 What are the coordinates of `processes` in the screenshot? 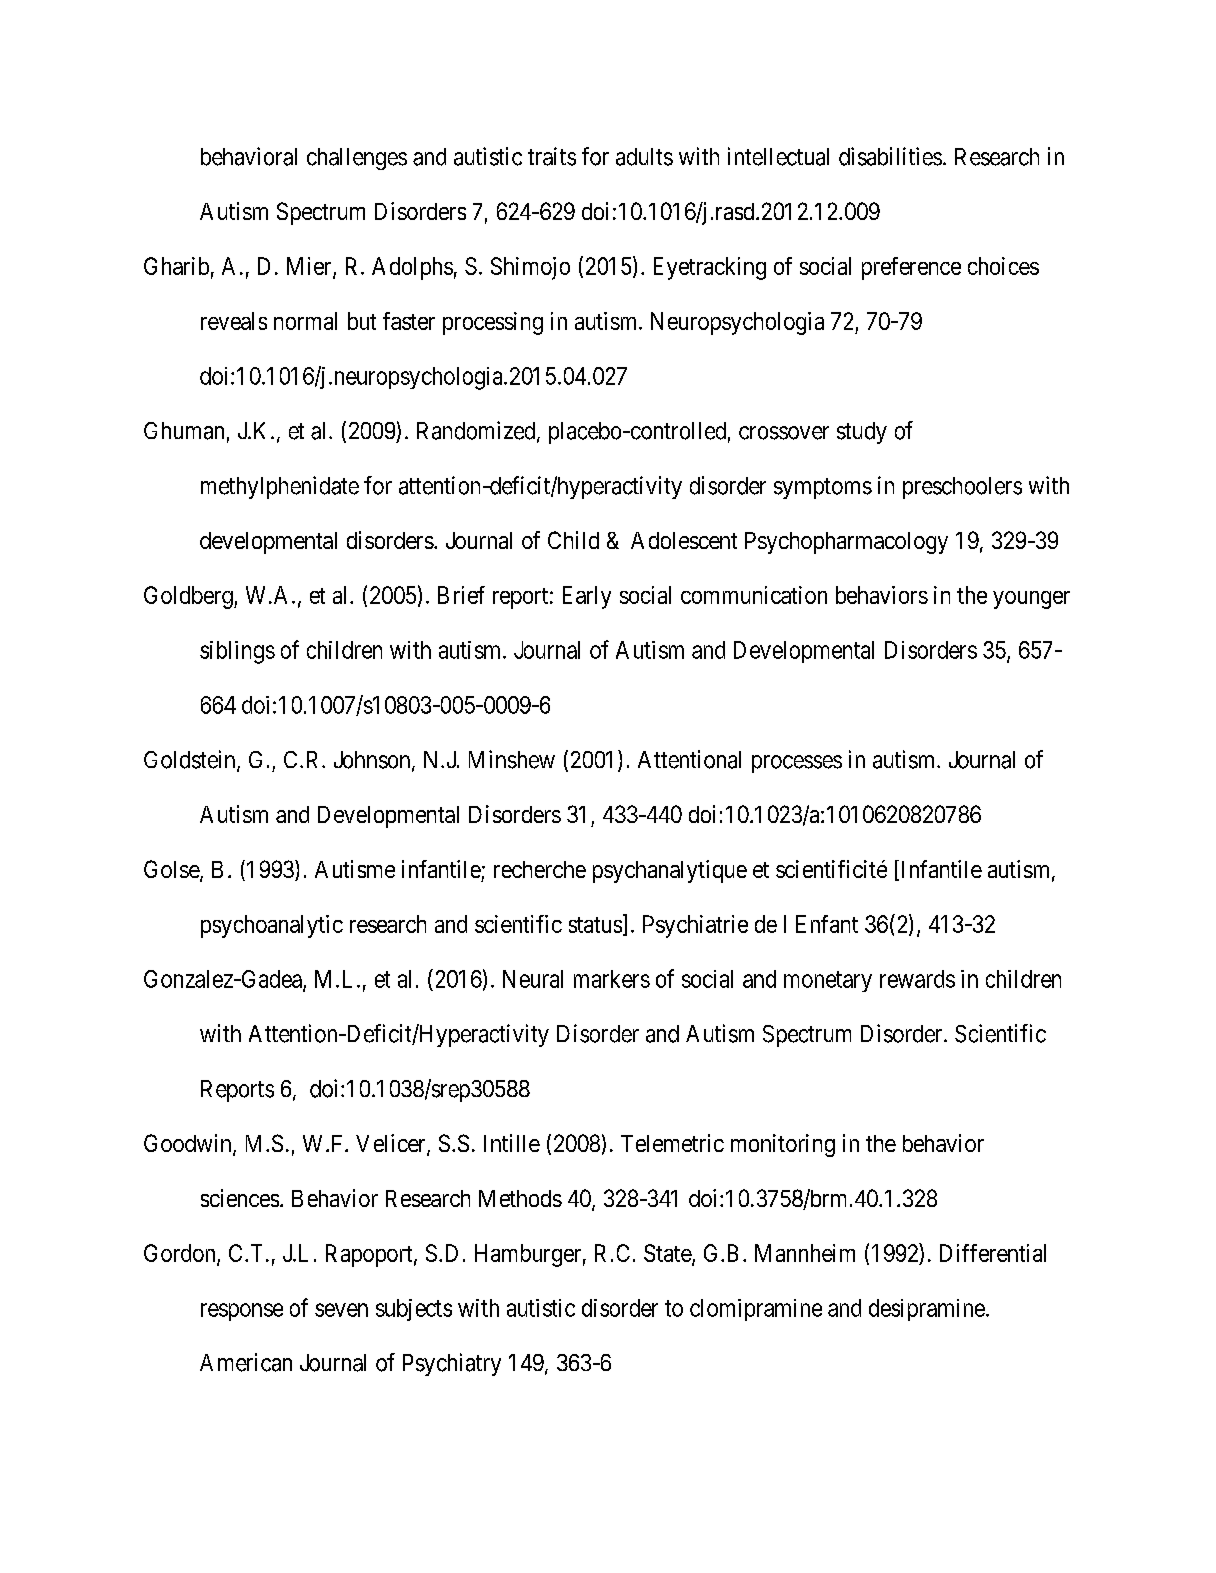 It's located at (797, 764).
